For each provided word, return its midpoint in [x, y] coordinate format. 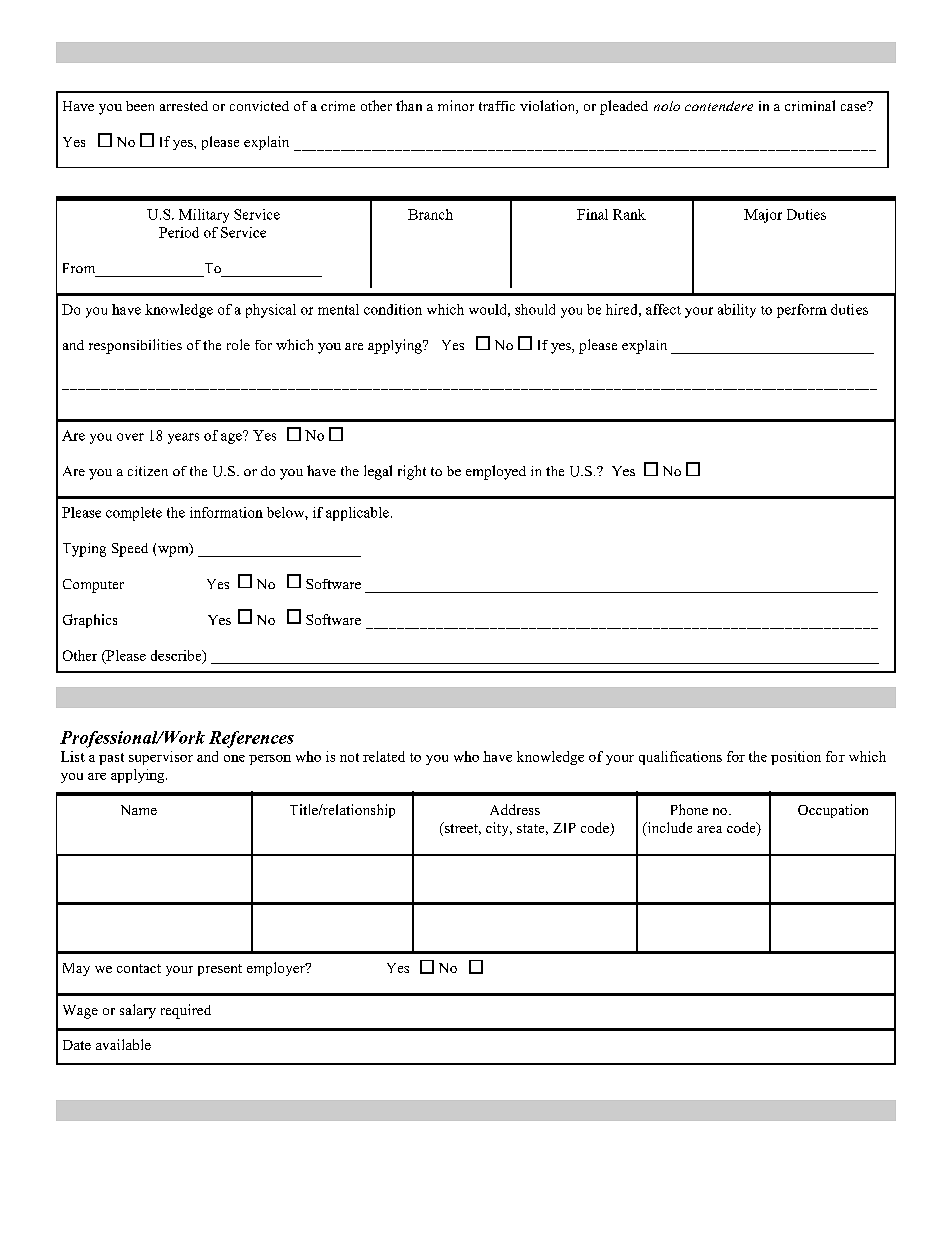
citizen [148, 471]
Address [515, 809]
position [796, 758]
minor [456, 105]
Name [139, 810]
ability [737, 311]
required [186, 1011]
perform [802, 311]
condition [393, 309]
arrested [184, 106]
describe [177, 656]
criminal [810, 105]
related [384, 756]
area [709, 829]
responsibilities [135, 346]
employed [496, 472]
